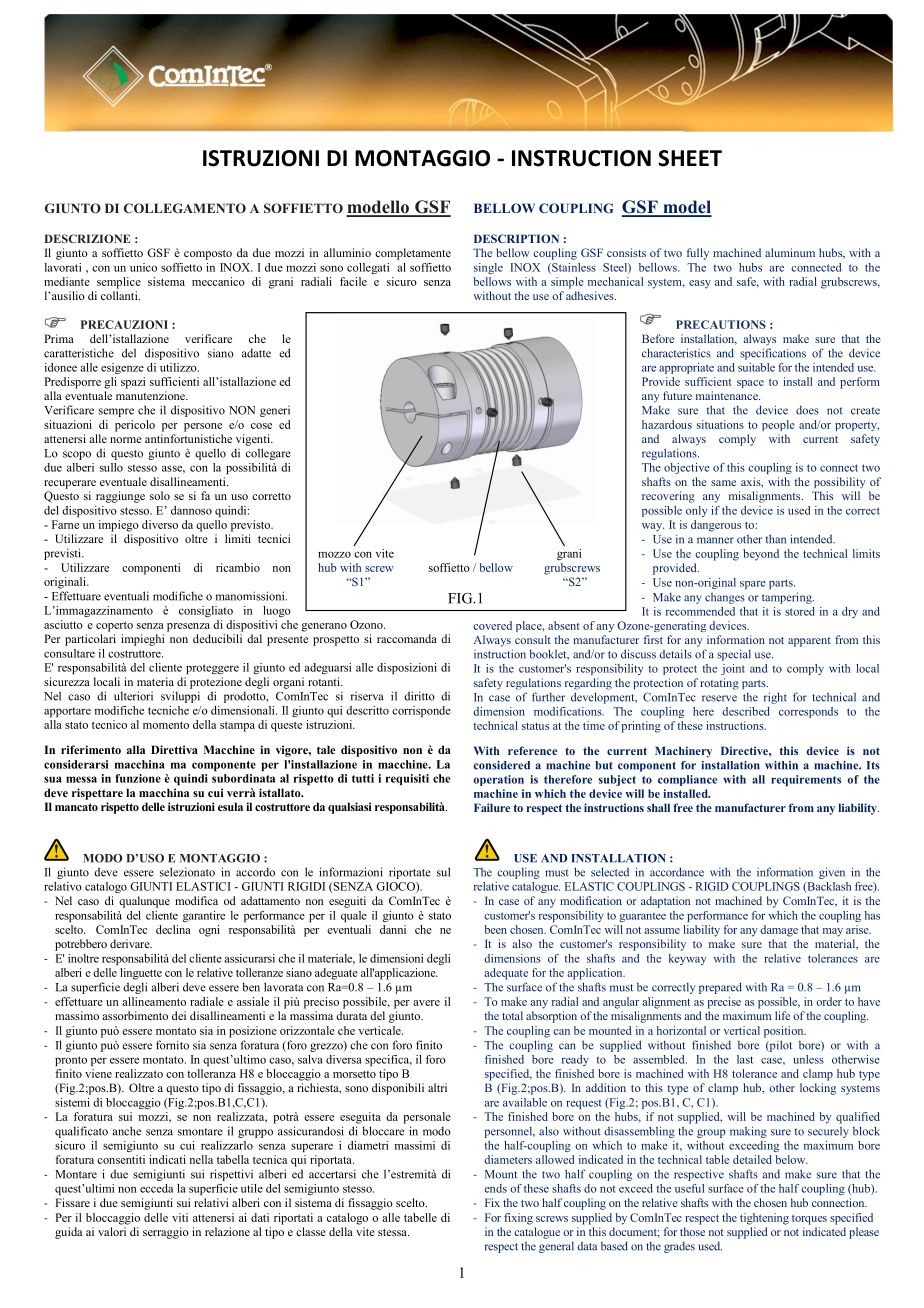  Describe the element at coordinates (119, 283) in the image. I see `semplice` at that location.
